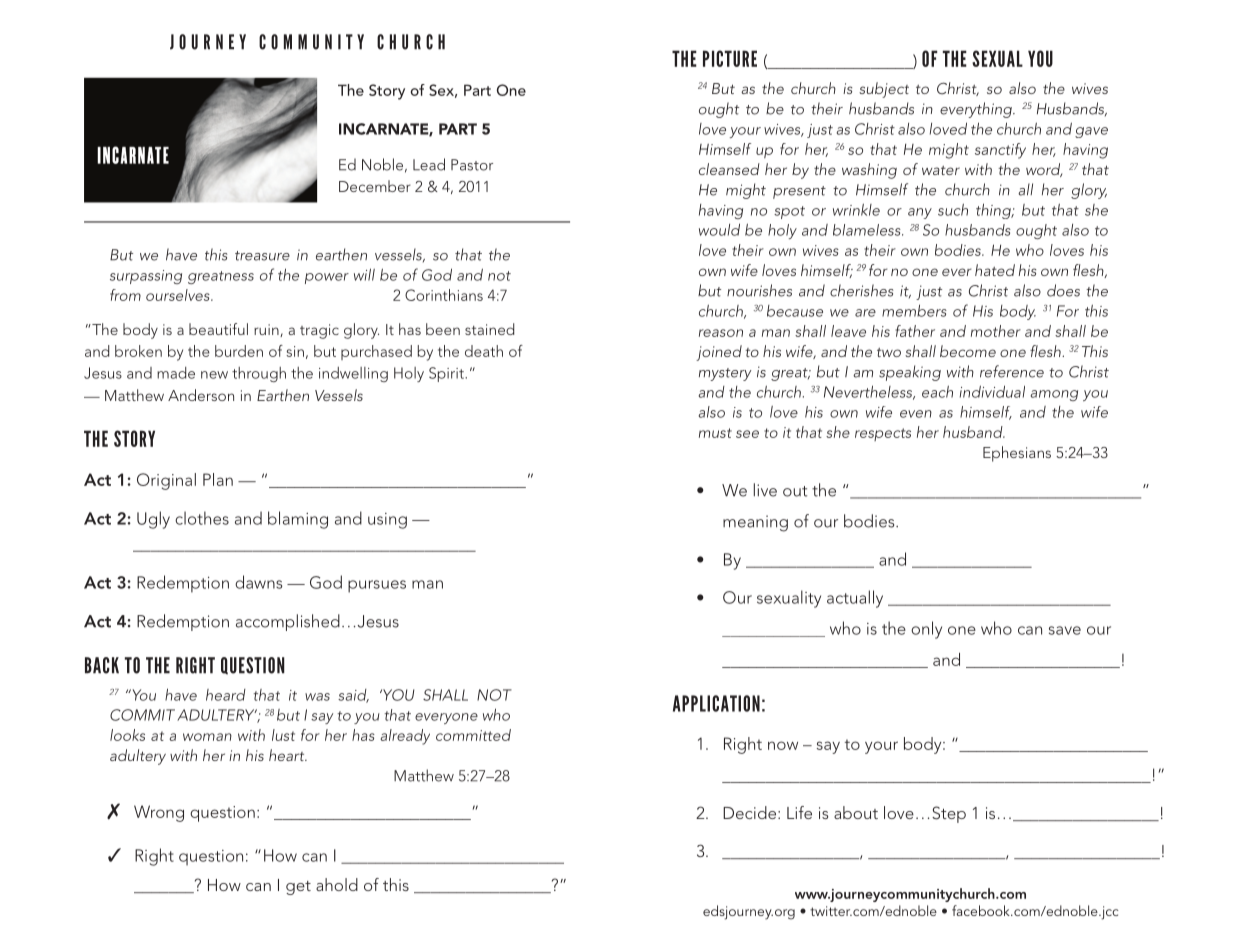 The image size is (1233, 952). Describe the element at coordinates (715, 433) in the screenshot. I see `must` at that location.
